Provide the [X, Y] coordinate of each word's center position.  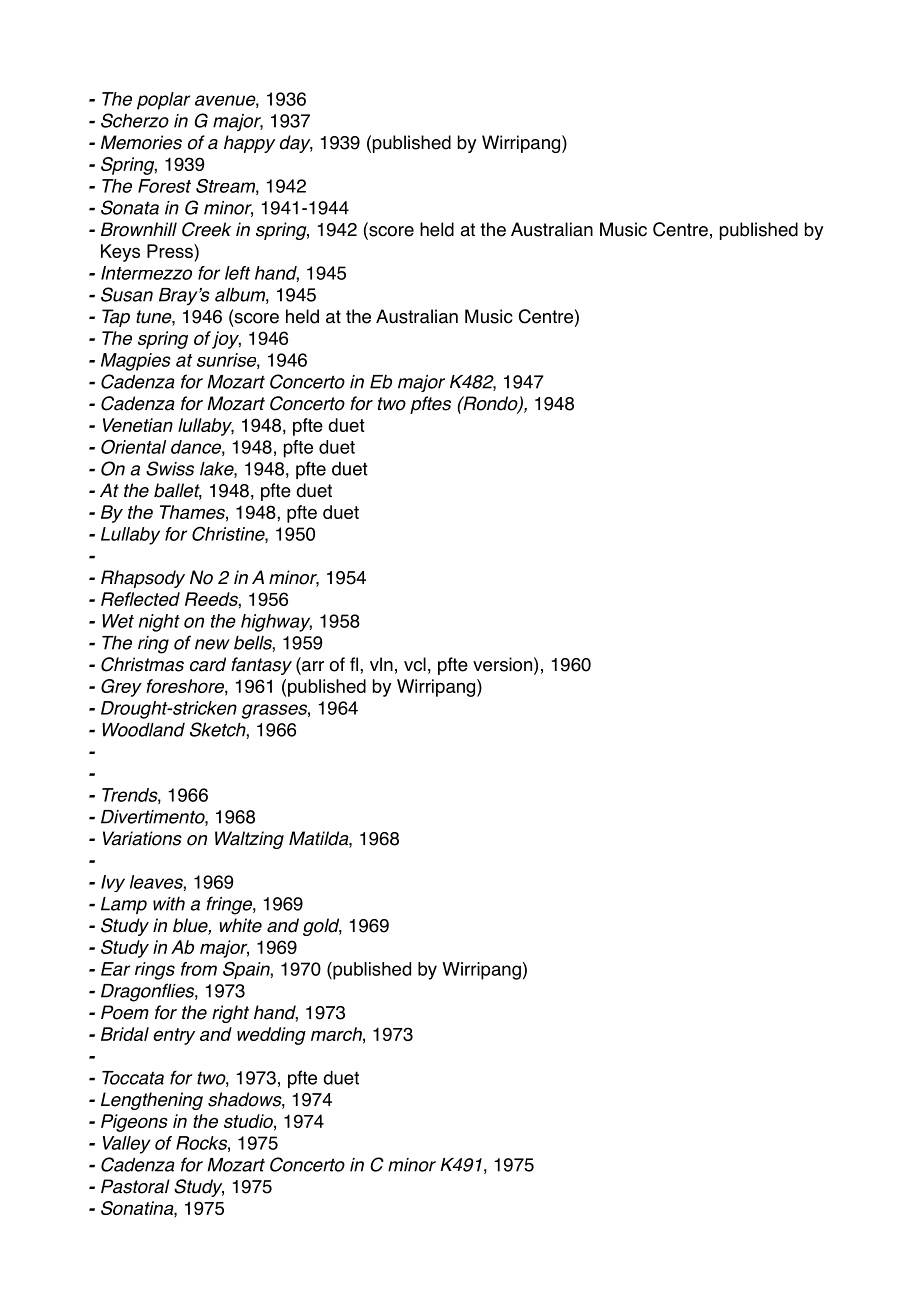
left [237, 273]
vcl [415, 664]
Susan [127, 294]
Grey [121, 688]
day [296, 144]
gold [322, 927]
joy [226, 340]
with [169, 904]
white [241, 925]
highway [276, 623]
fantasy [261, 666]
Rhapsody [143, 579]
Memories [141, 142]
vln [381, 664]
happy [249, 144]
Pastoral [135, 1186]
